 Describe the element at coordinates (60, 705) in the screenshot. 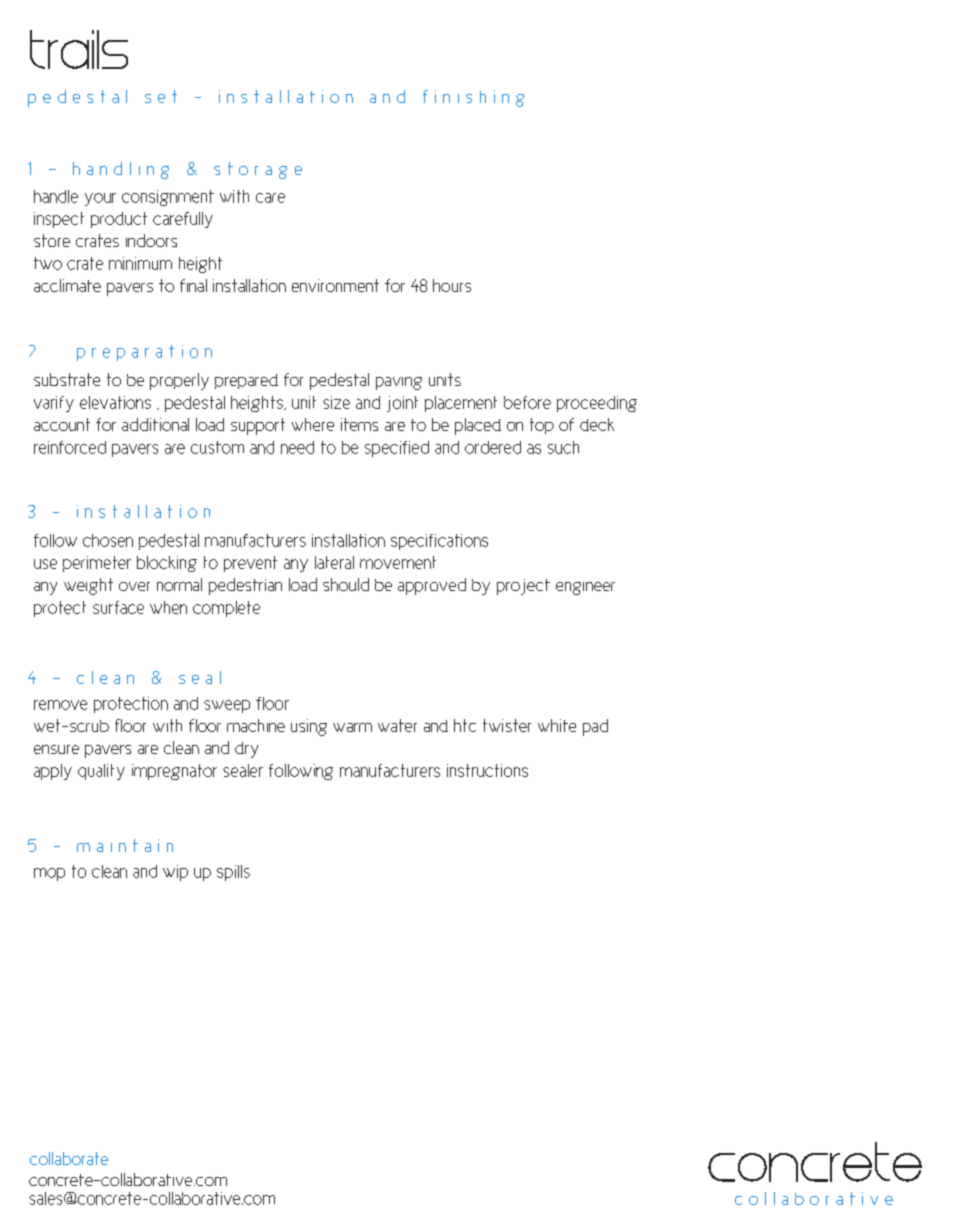

I see `remove` at that location.
